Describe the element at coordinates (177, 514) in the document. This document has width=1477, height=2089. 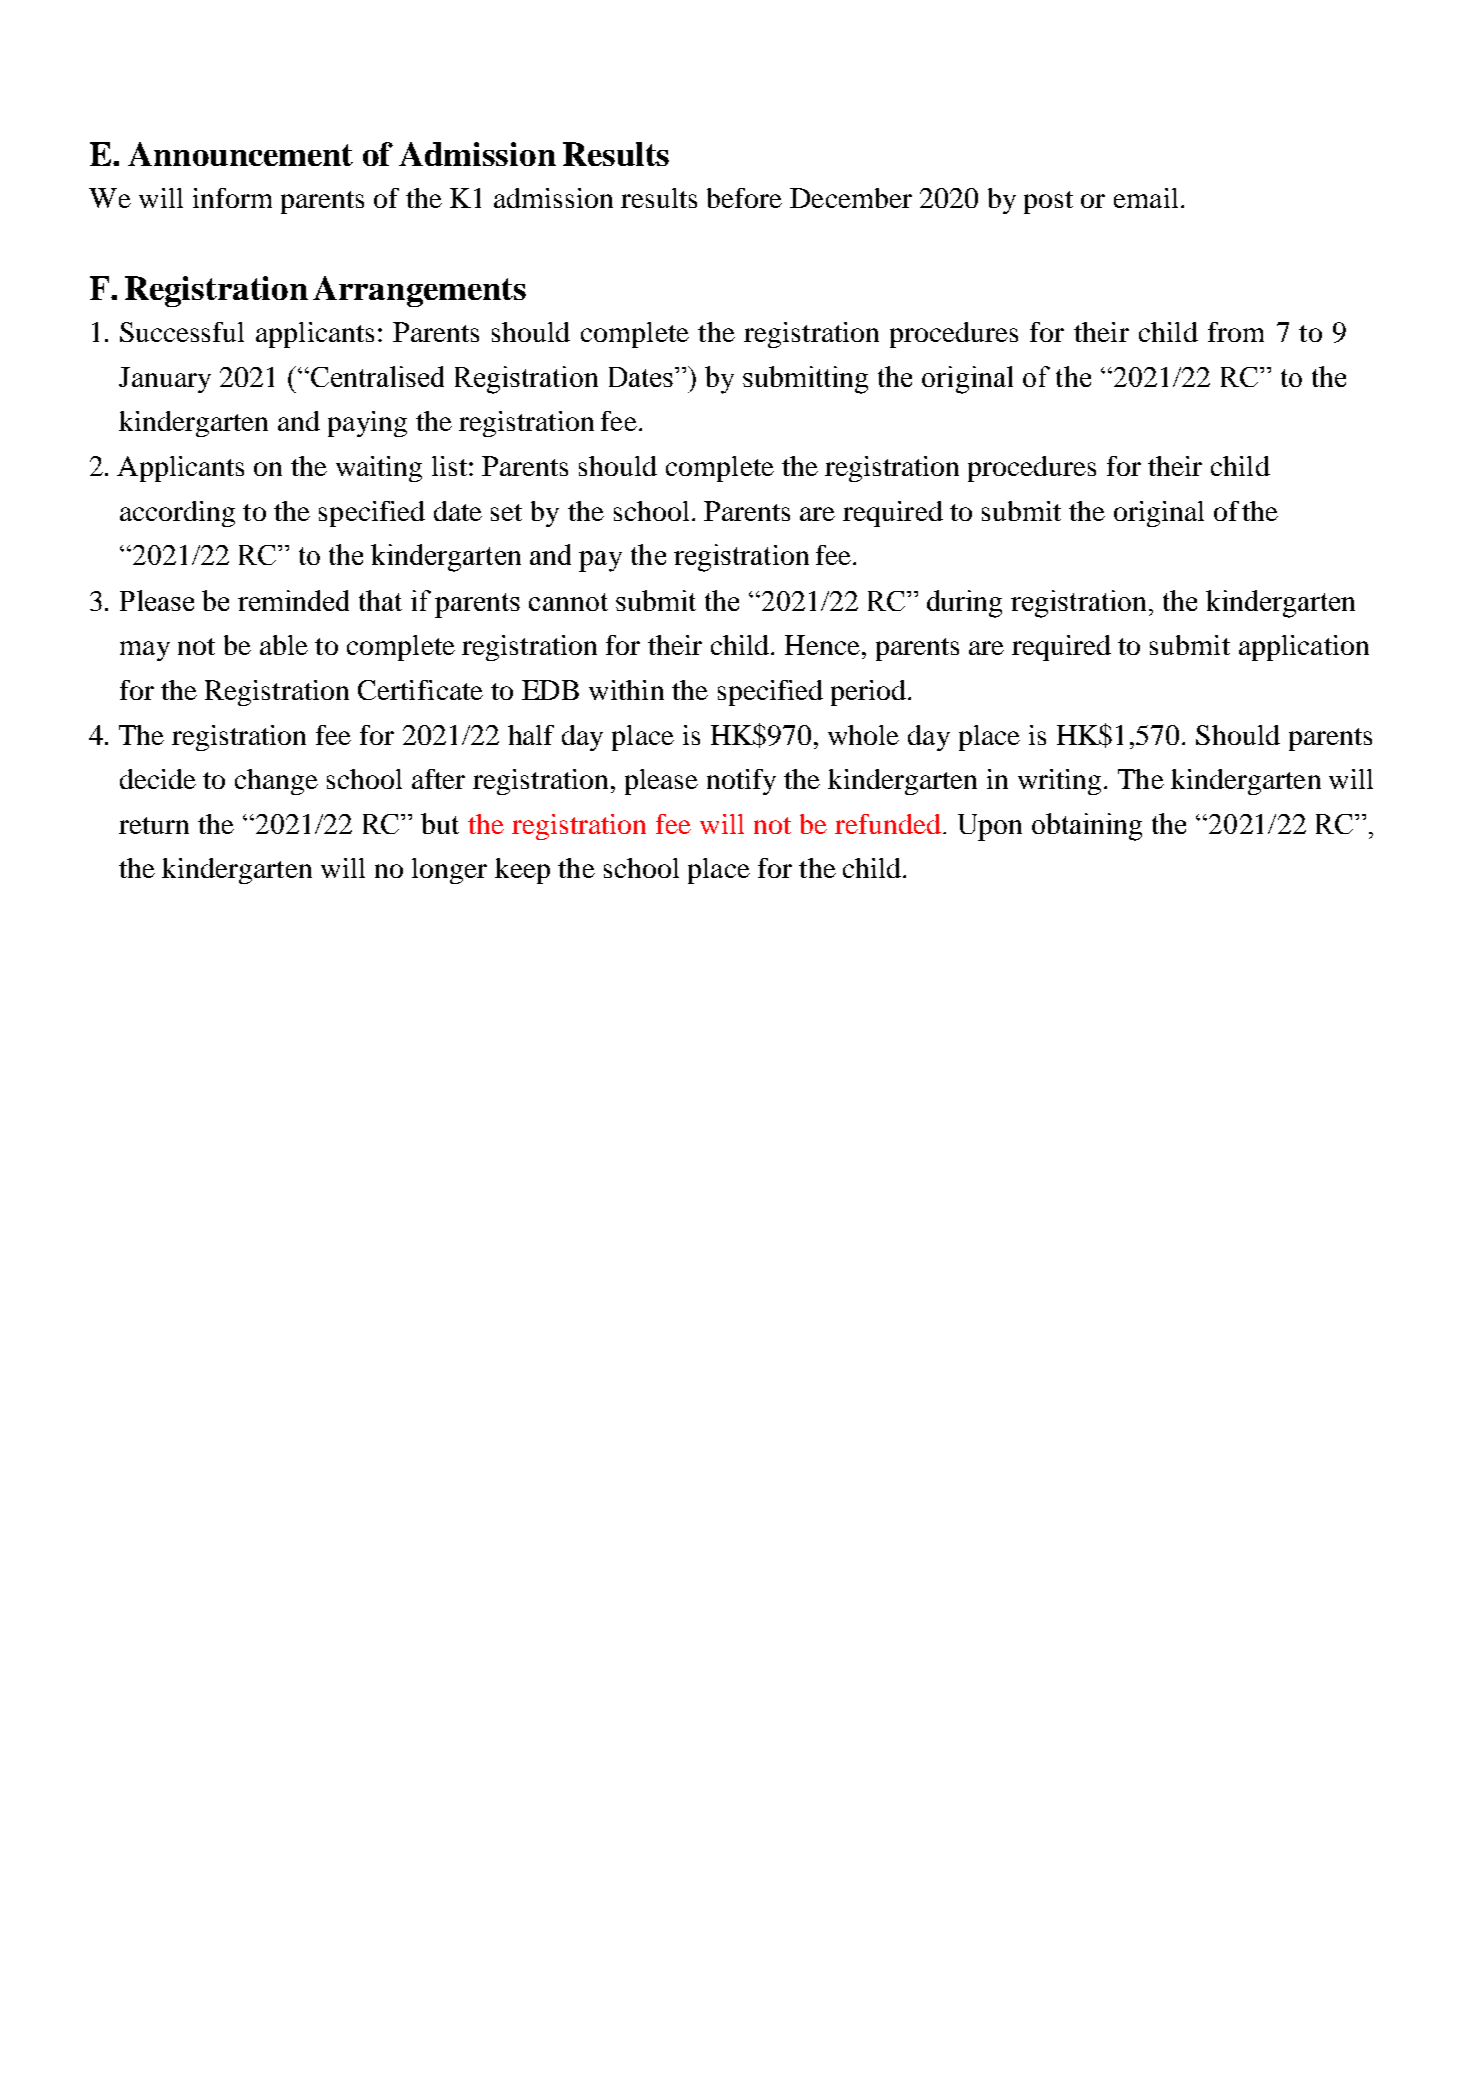
I see `according` at that location.
